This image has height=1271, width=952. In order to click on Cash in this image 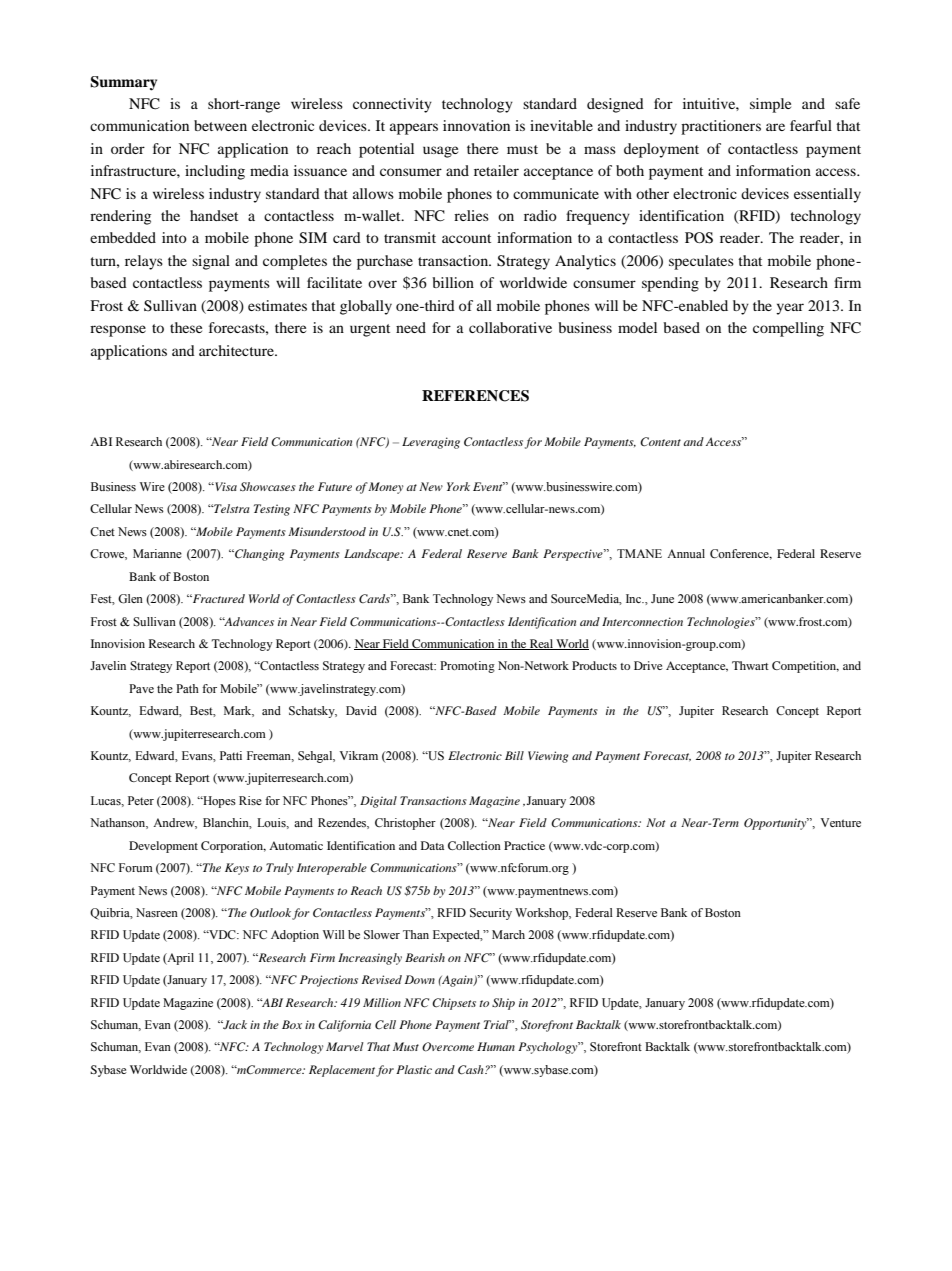, I will do `click(472, 1070)`.
